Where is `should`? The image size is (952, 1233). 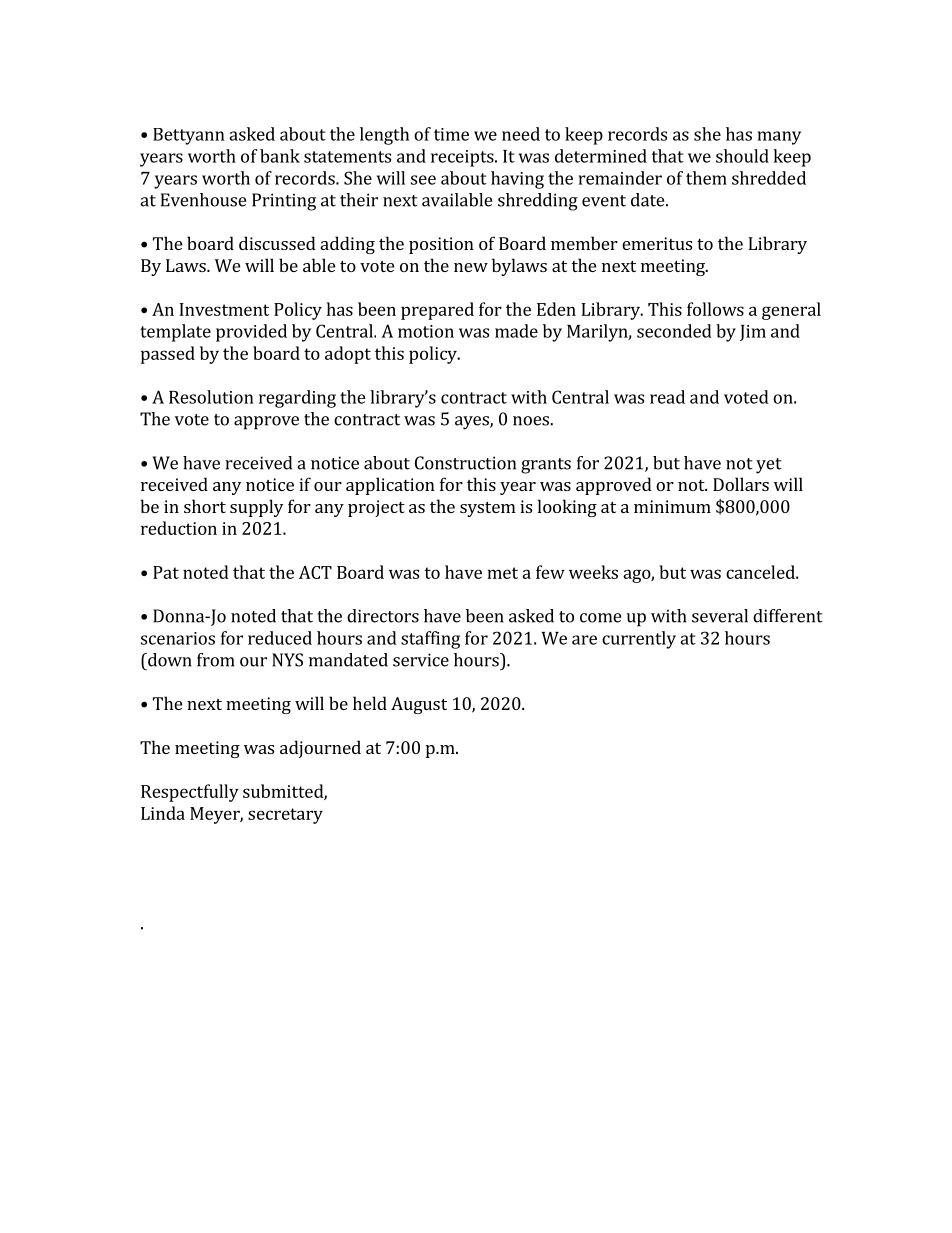 should is located at coordinates (742, 156).
